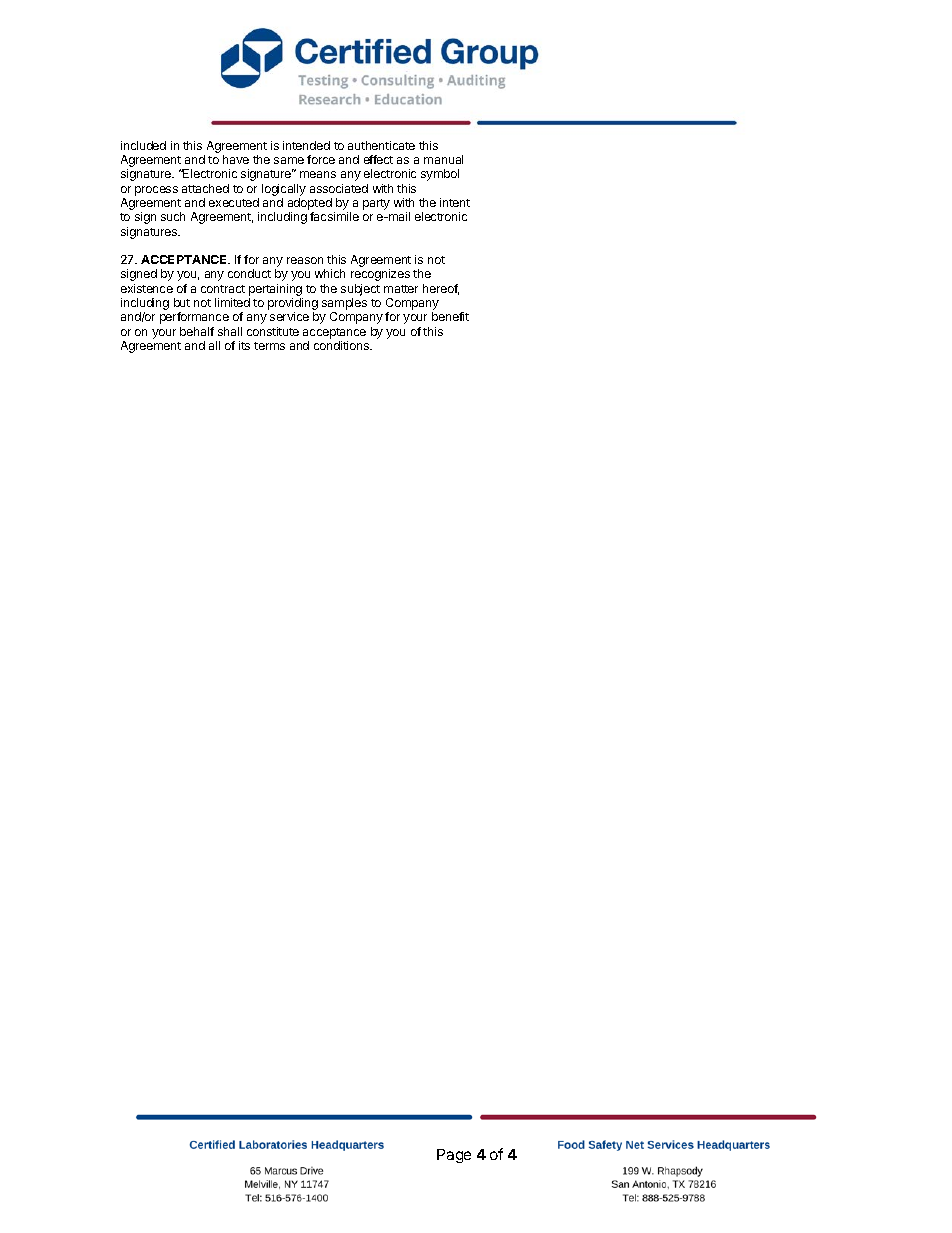  Describe the element at coordinates (205, 188) in the document. I see `attached` at that location.
